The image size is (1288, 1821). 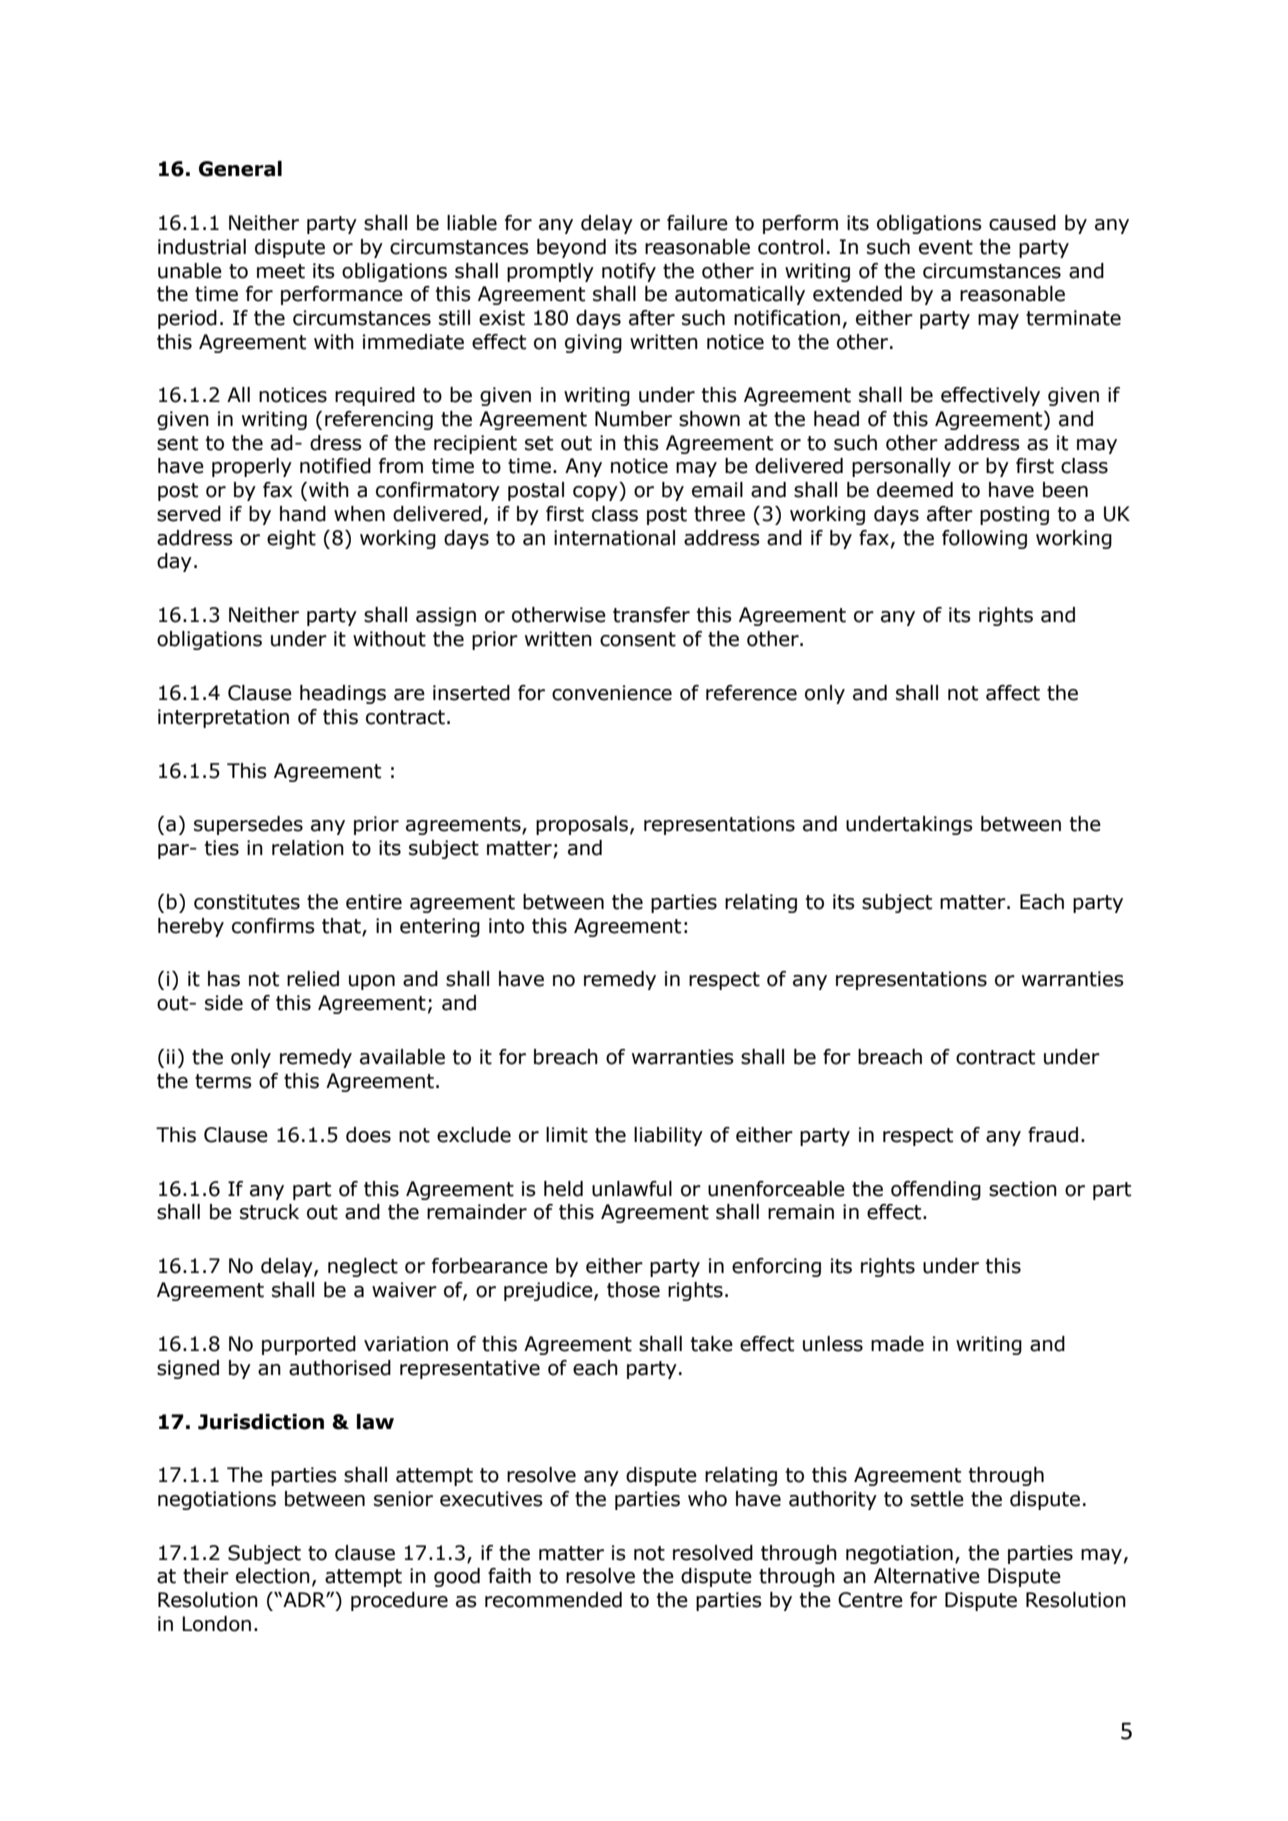 I want to click on affect, so click(x=1013, y=693).
